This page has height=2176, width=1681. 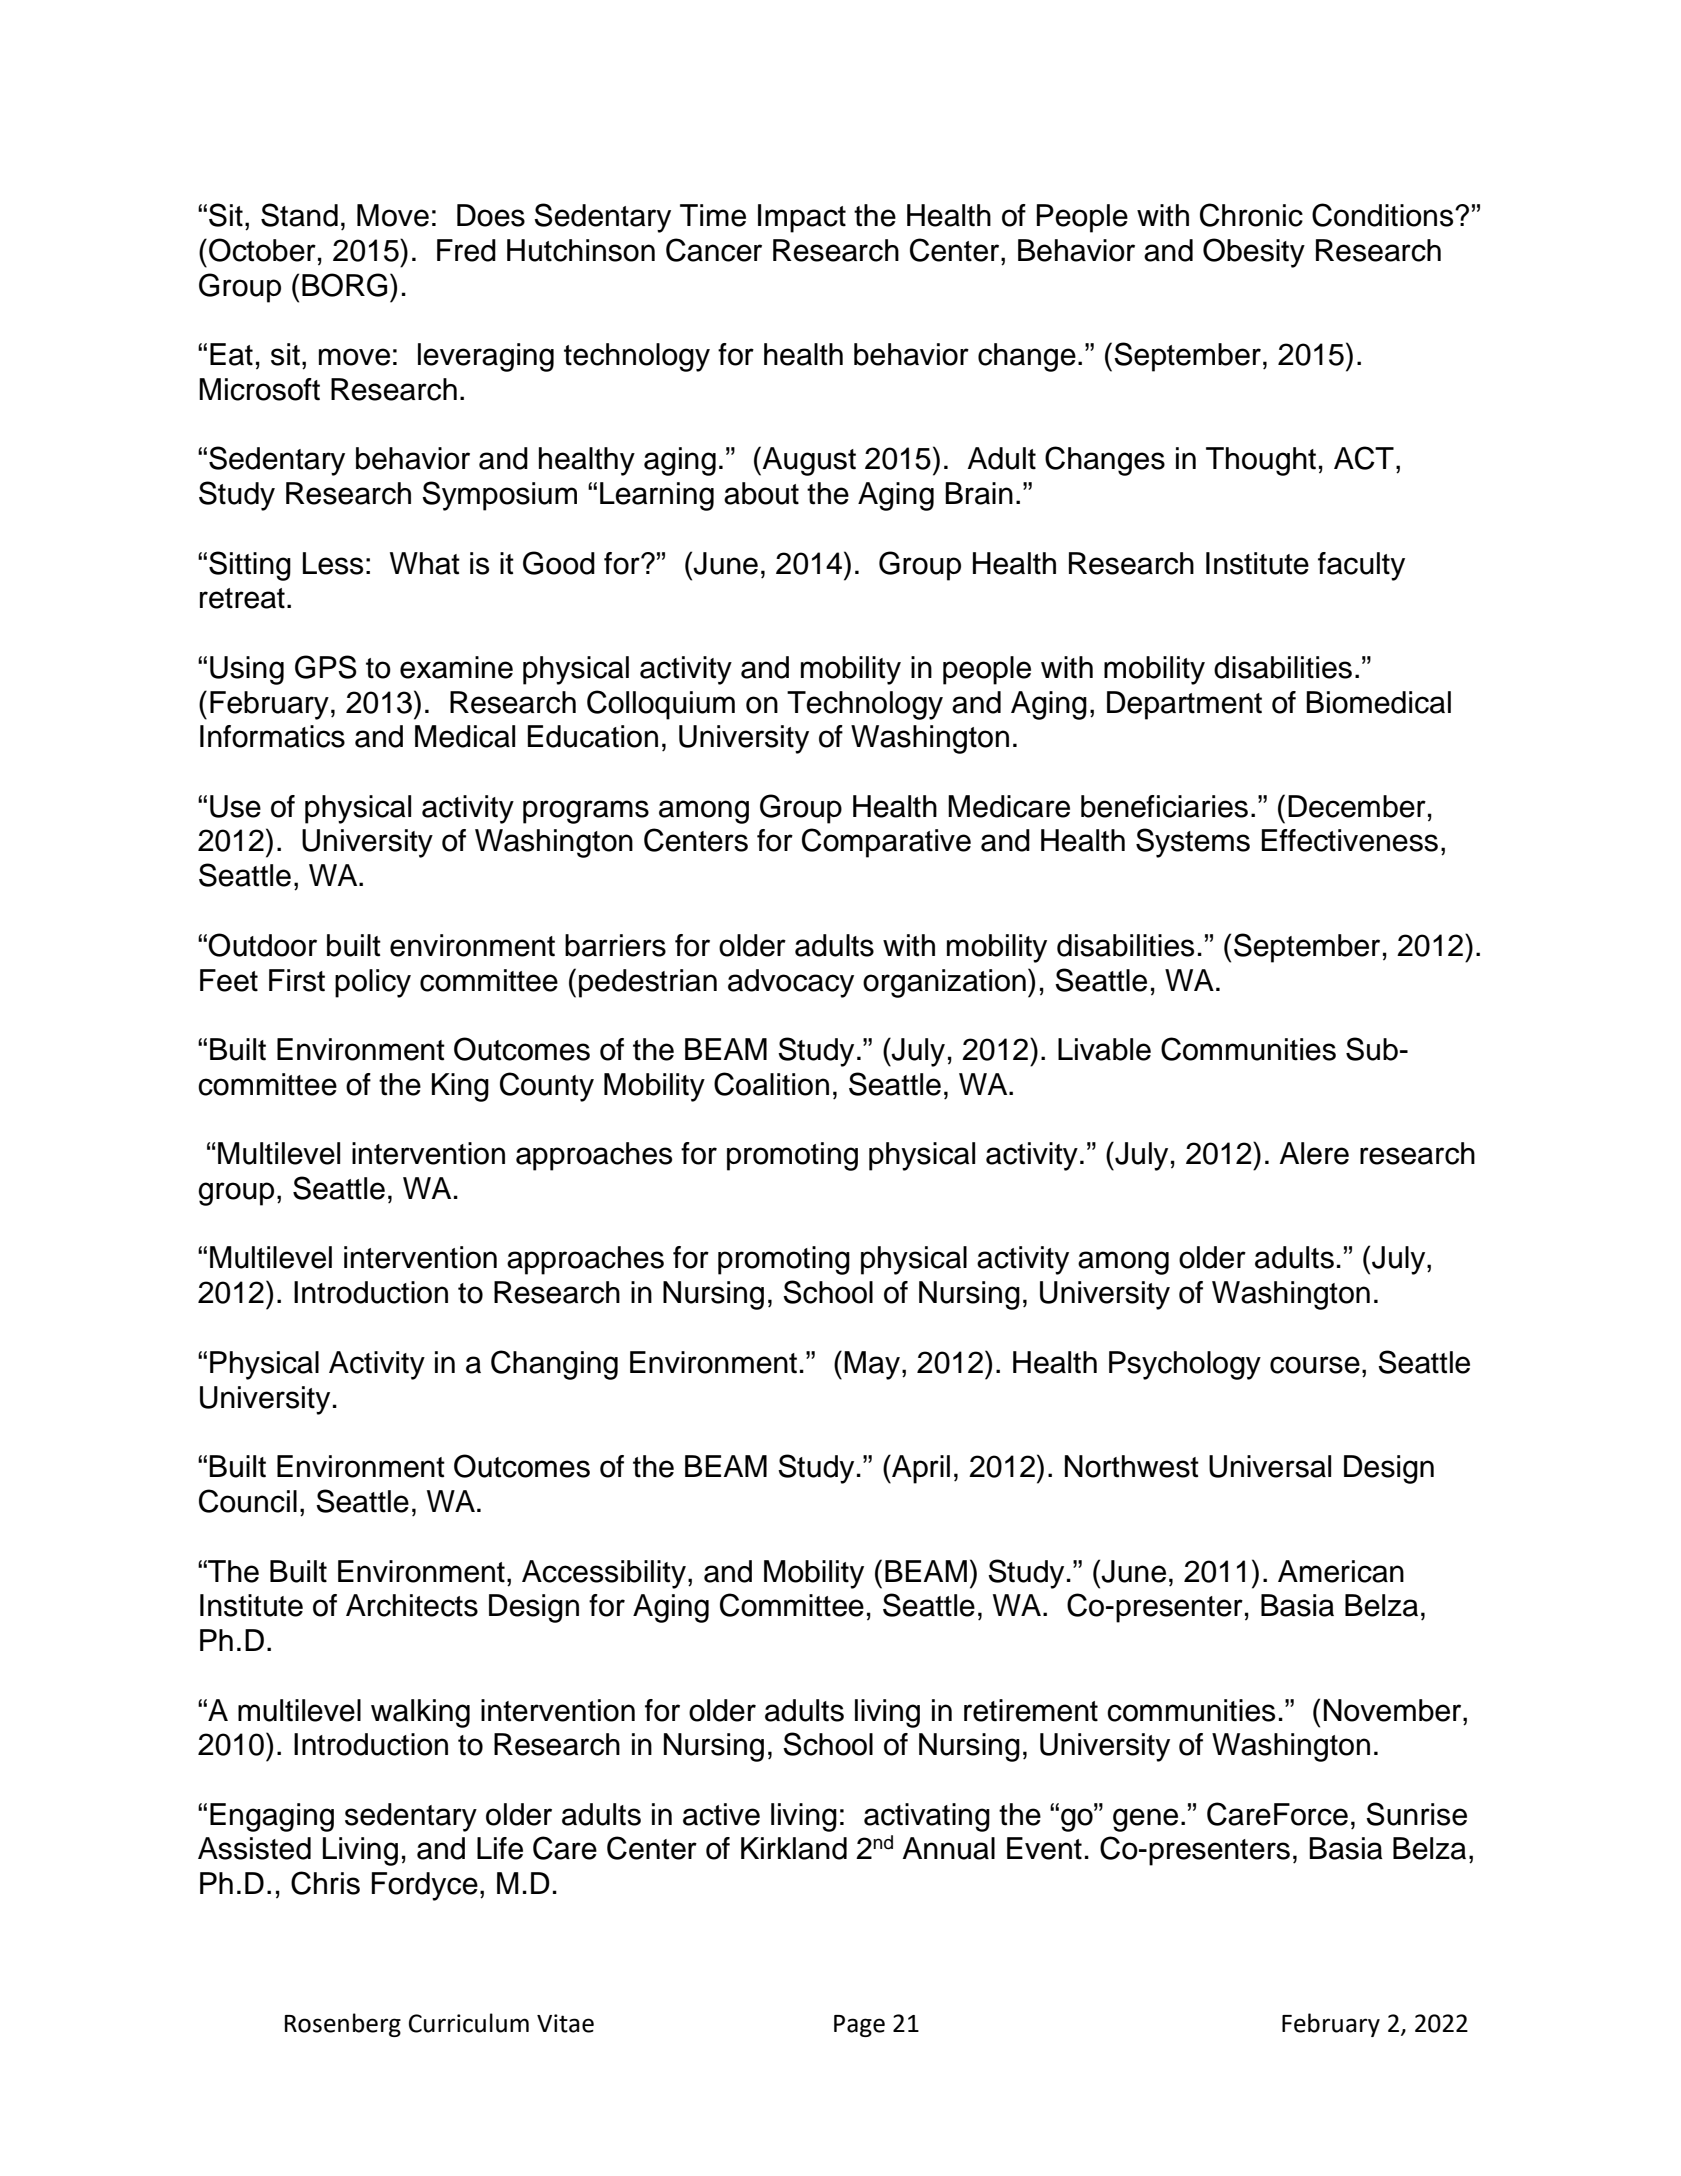 What do you see at coordinates (248, 1501) in the page?
I see `Council` at bounding box center [248, 1501].
